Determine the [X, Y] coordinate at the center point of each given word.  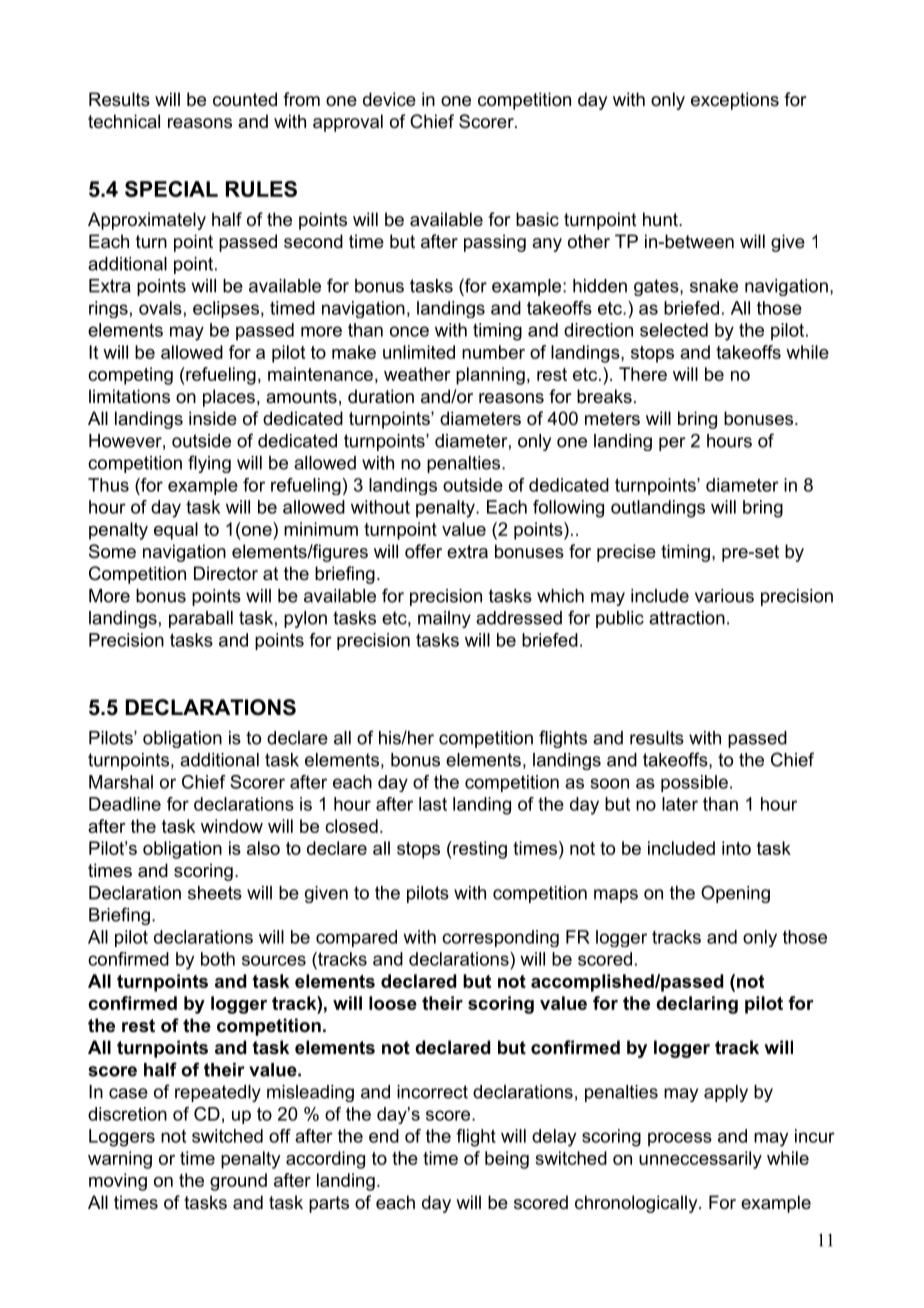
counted [245, 99]
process [680, 1139]
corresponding [500, 938]
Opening [735, 894]
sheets [215, 893]
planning [490, 376]
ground [238, 1182]
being [507, 1160]
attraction [687, 618]
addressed [519, 618]
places [229, 398]
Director [226, 573]
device [389, 99]
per [672, 444]
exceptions [735, 101]
